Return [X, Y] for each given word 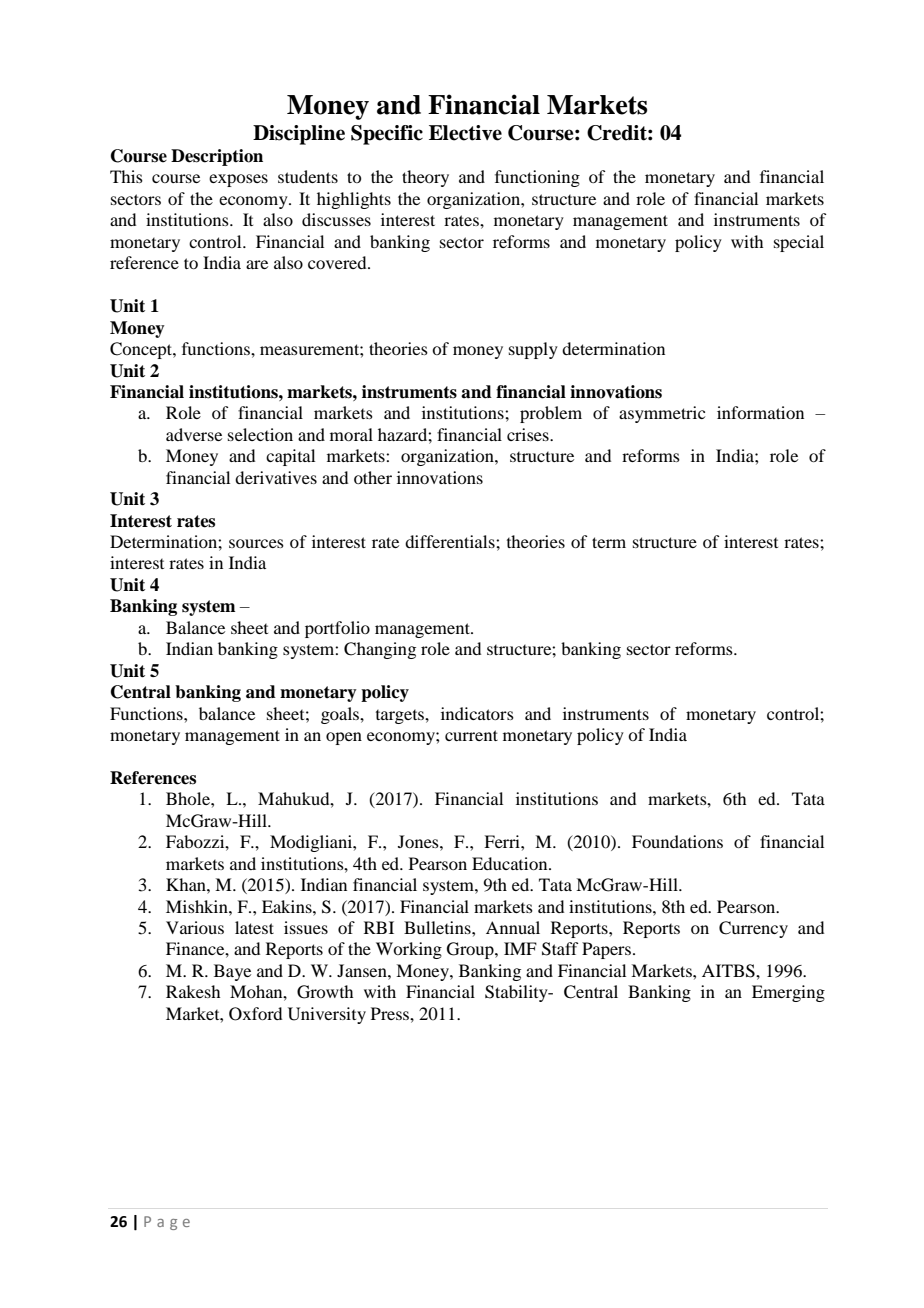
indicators [477, 713]
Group [471, 950]
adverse [194, 434]
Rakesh [193, 991]
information [760, 412]
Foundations [677, 841]
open [344, 738]
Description [217, 157]
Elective [465, 133]
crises [529, 434]
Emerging [788, 993]
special [799, 243]
